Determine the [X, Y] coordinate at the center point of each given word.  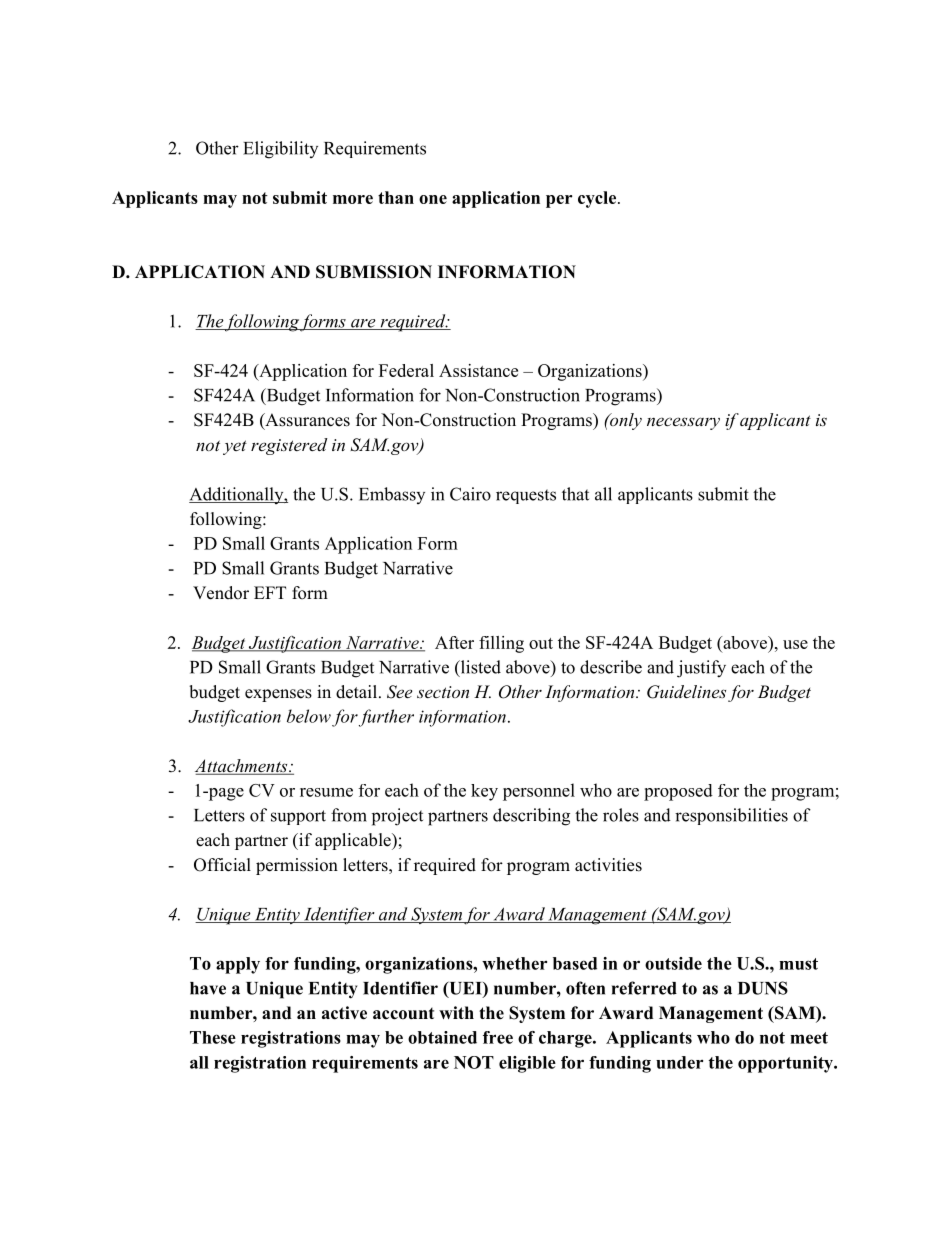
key [484, 792]
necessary [683, 423]
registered [289, 446]
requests [526, 496]
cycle [598, 199]
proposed [678, 792]
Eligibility [280, 150]
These [213, 1037]
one [433, 199]
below [309, 716]
